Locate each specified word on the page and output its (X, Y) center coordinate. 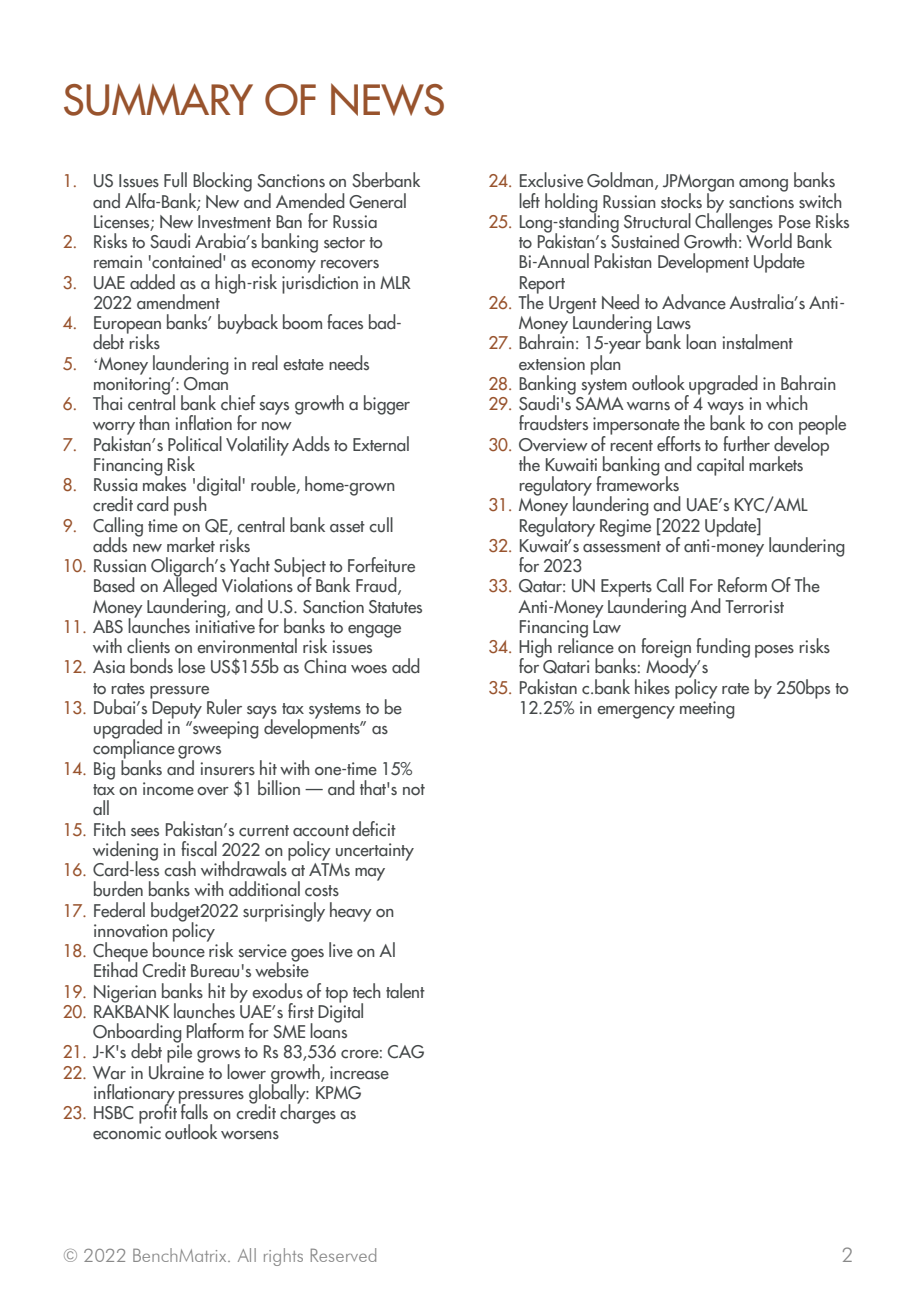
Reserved (343, 1255)
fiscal (199, 849)
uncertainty (375, 852)
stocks (681, 201)
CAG (406, 1052)
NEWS (387, 99)
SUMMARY (158, 99)
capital (720, 466)
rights (283, 1257)
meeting (707, 710)
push (190, 506)
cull (381, 525)
